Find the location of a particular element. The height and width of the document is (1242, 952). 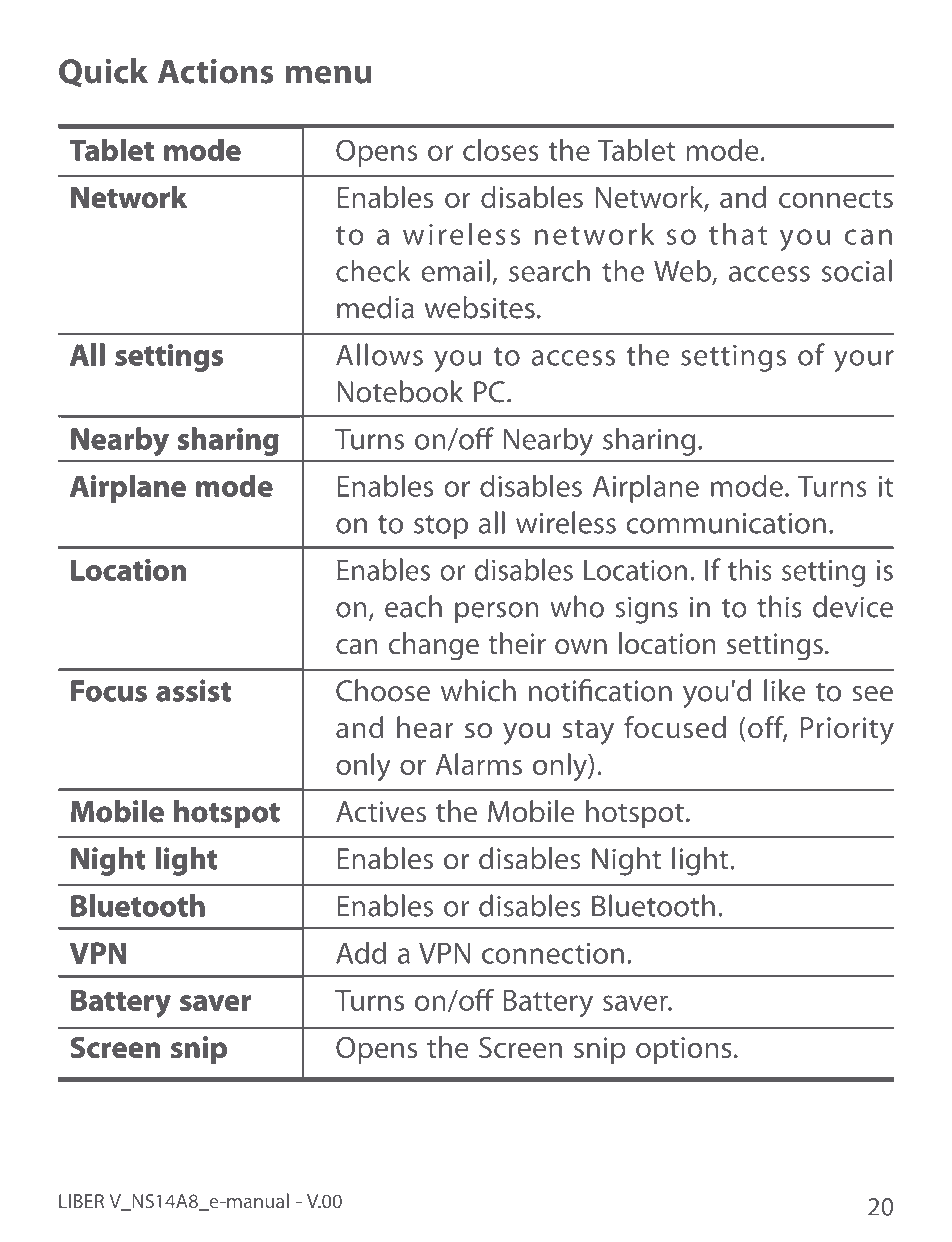

Actives is located at coordinates (381, 811).
